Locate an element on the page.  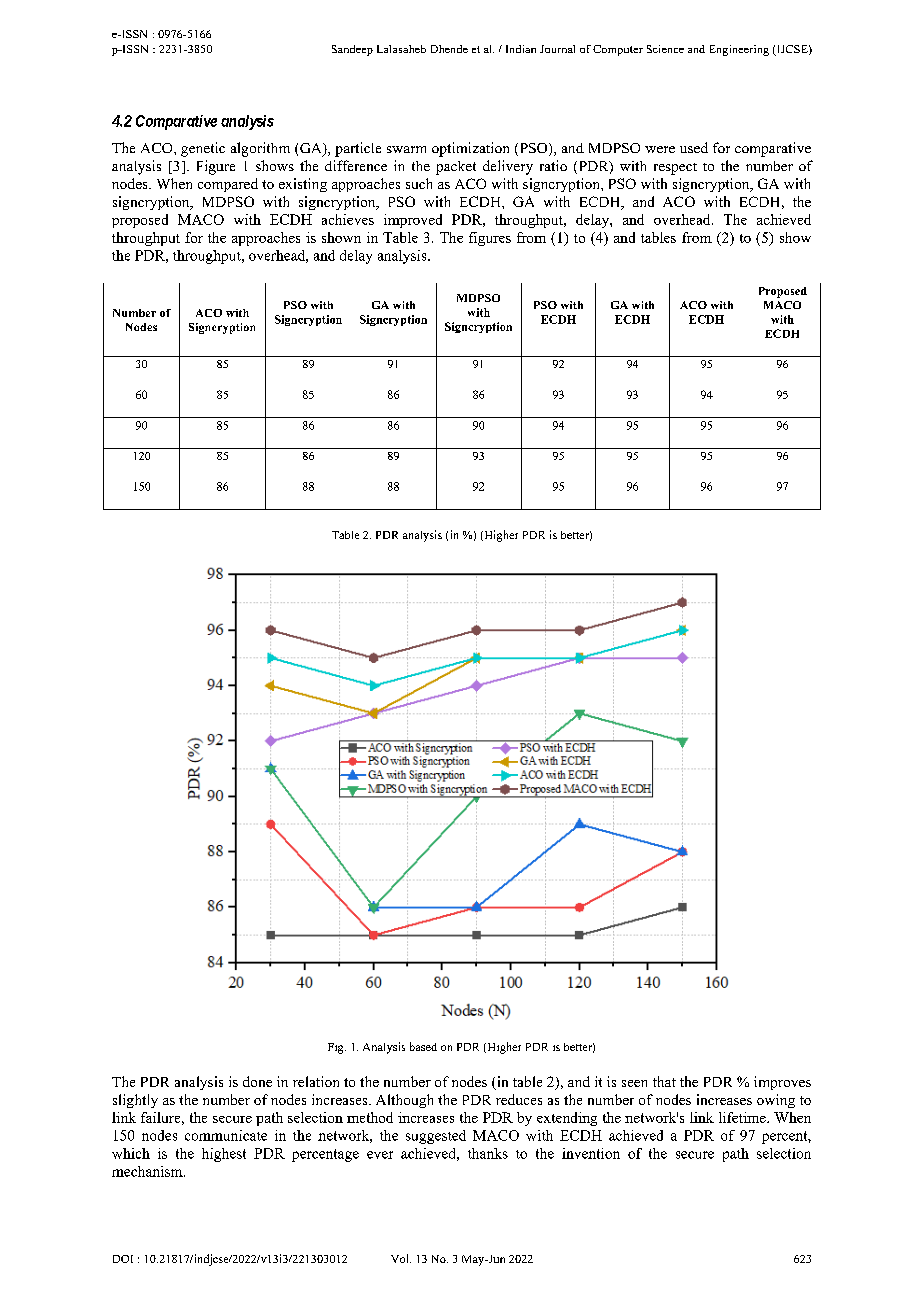
done is located at coordinates (257, 1081).
